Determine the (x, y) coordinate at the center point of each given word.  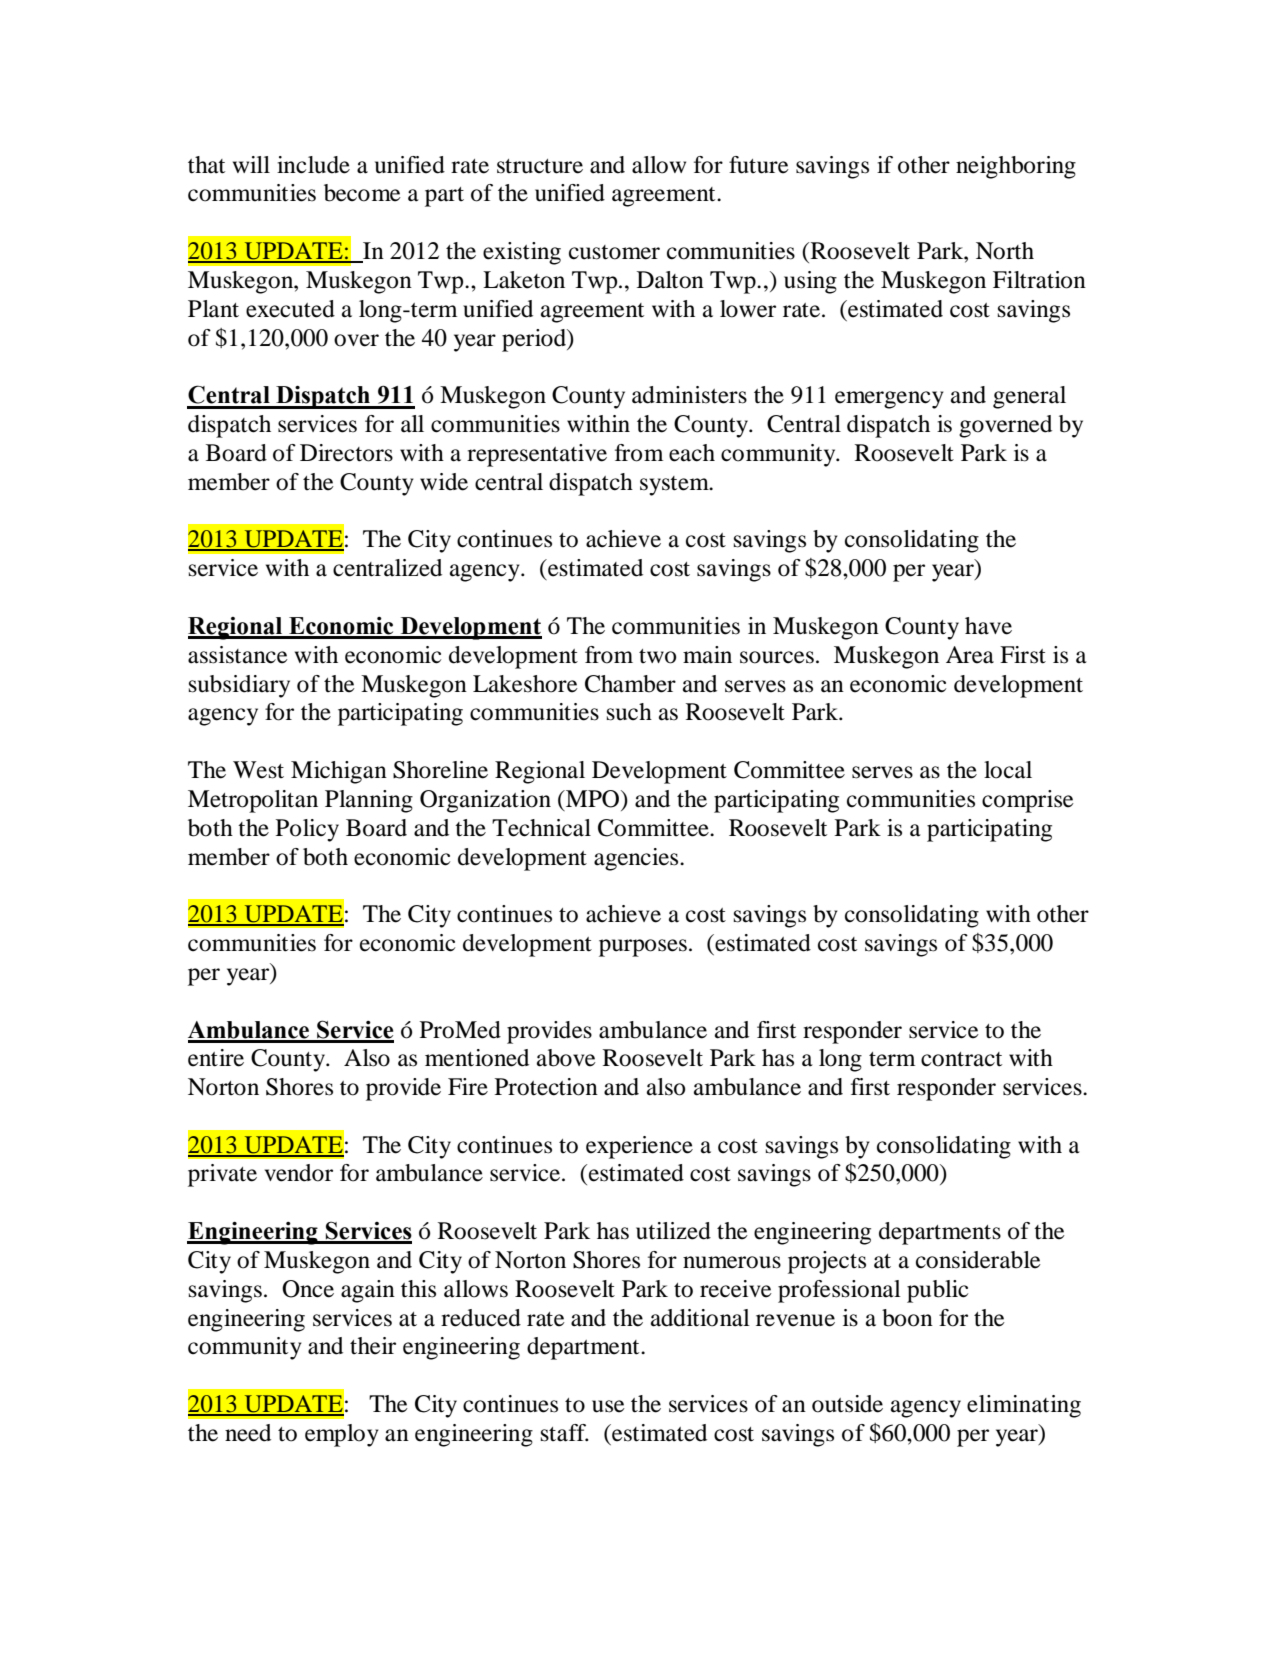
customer (614, 252)
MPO (593, 799)
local (1008, 770)
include (313, 165)
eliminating (1024, 1406)
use (608, 1406)
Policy (307, 830)
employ (342, 1435)
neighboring (1016, 167)
